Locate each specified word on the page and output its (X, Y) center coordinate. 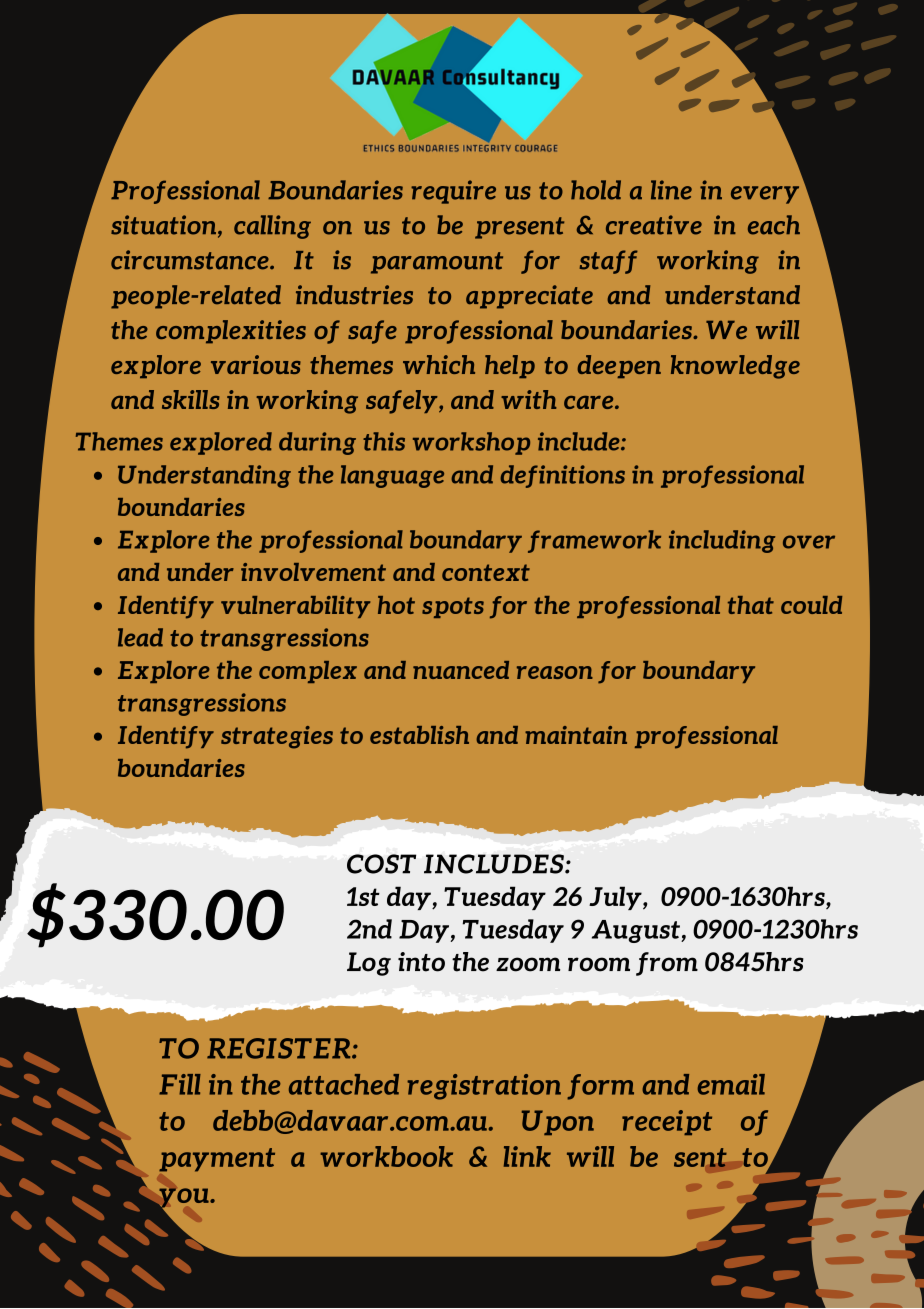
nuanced (461, 670)
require (453, 192)
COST (381, 864)
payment (217, 1160)
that (751, 605)
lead (140, 637)
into (421, 962)
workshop (471, 443)
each (774, 225)
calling (272, 227)
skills (191, 399)
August (637, 931)
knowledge (735, 367)
